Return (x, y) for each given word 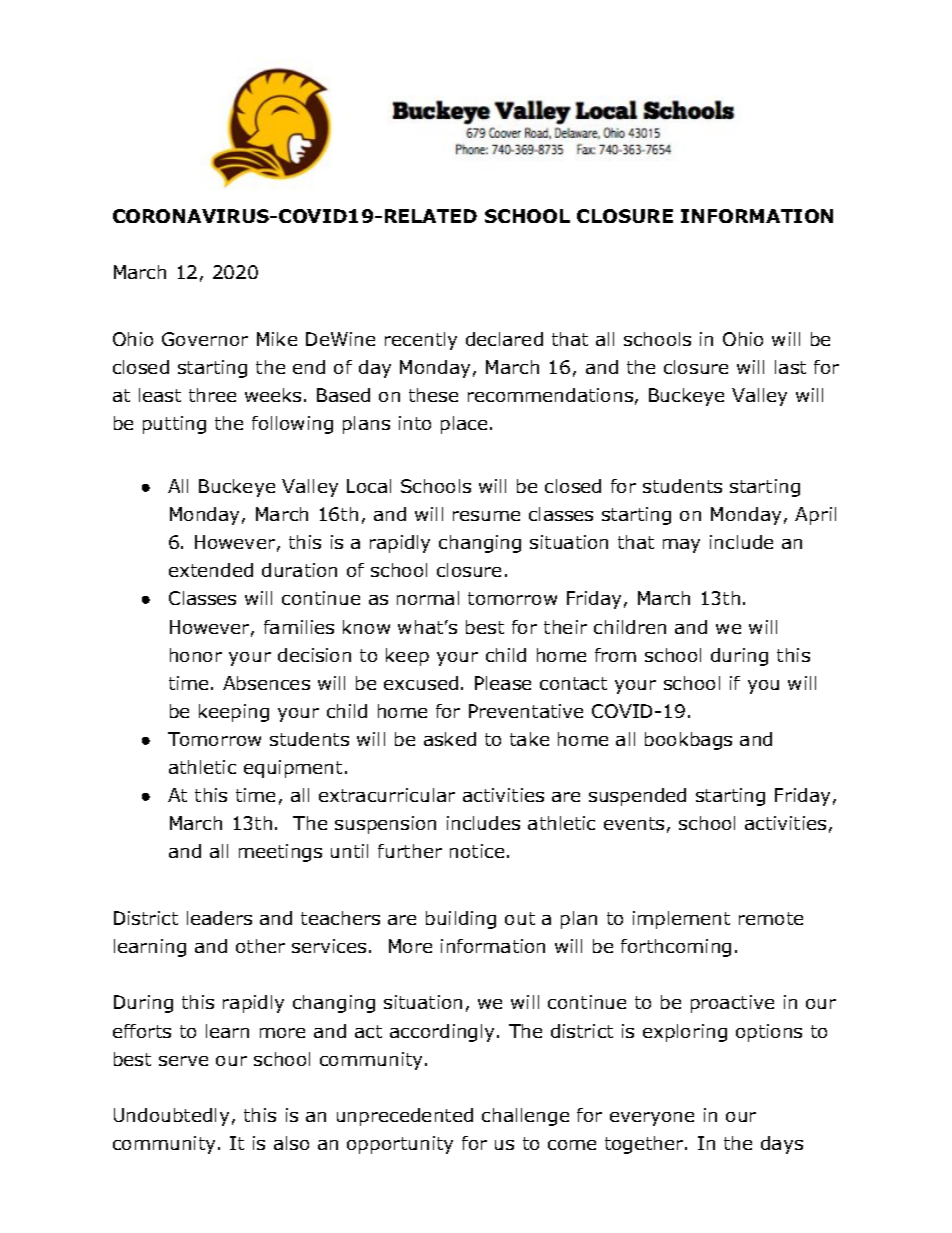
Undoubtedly (171, 1117)
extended (211, 570)
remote (771, 918)
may (681, 546)
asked (450, 739)
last (790, 367)
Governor (205, 339)
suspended (637, 797)
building (461, 920)
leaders (219, 918)
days (782, 1145)
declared (504, 339)
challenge (525, 1117)
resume (486, 516)
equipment (293, 769)
